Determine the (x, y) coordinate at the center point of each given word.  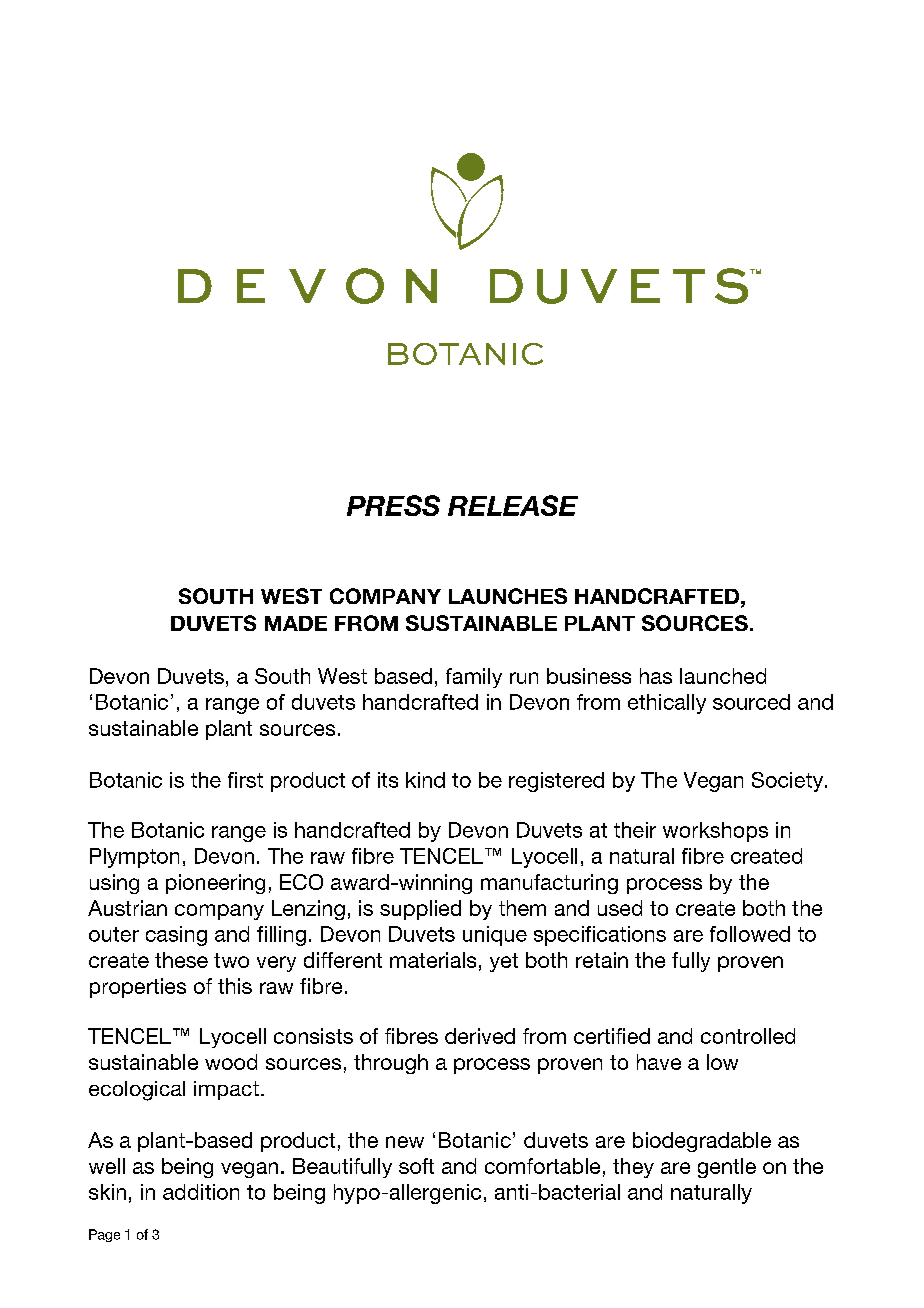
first (245, 780)
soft (416, 1166)
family (474, 678)
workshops (715, 832)
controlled (748, 1036)
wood (231, 1062)
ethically (667, 704)
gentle (727, 1168)
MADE (296, 623)
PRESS (393, 505)
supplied (420, 910)
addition (201, 1192)
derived (480, 1036)
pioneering (215, 884)
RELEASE (513, 505)
